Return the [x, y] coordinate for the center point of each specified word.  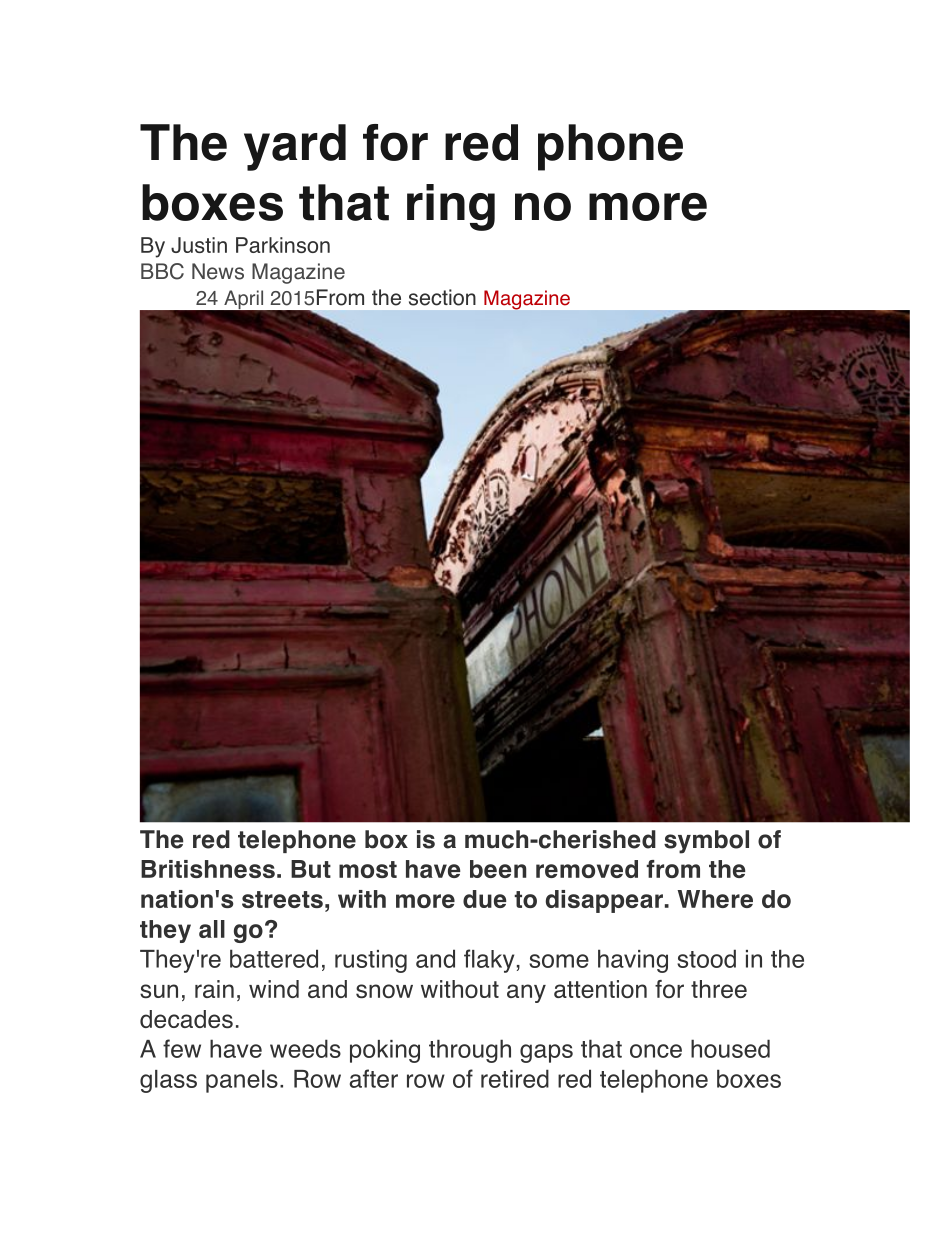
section [442, 297]
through [470, 1051]
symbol [706, 842]
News [218, 271]
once [656, 1051]
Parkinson [283, 245]
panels [242, 1081]
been [498, 869]
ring [451, 207]
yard [295, 147]
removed [587, 869]
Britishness [208, 869]
